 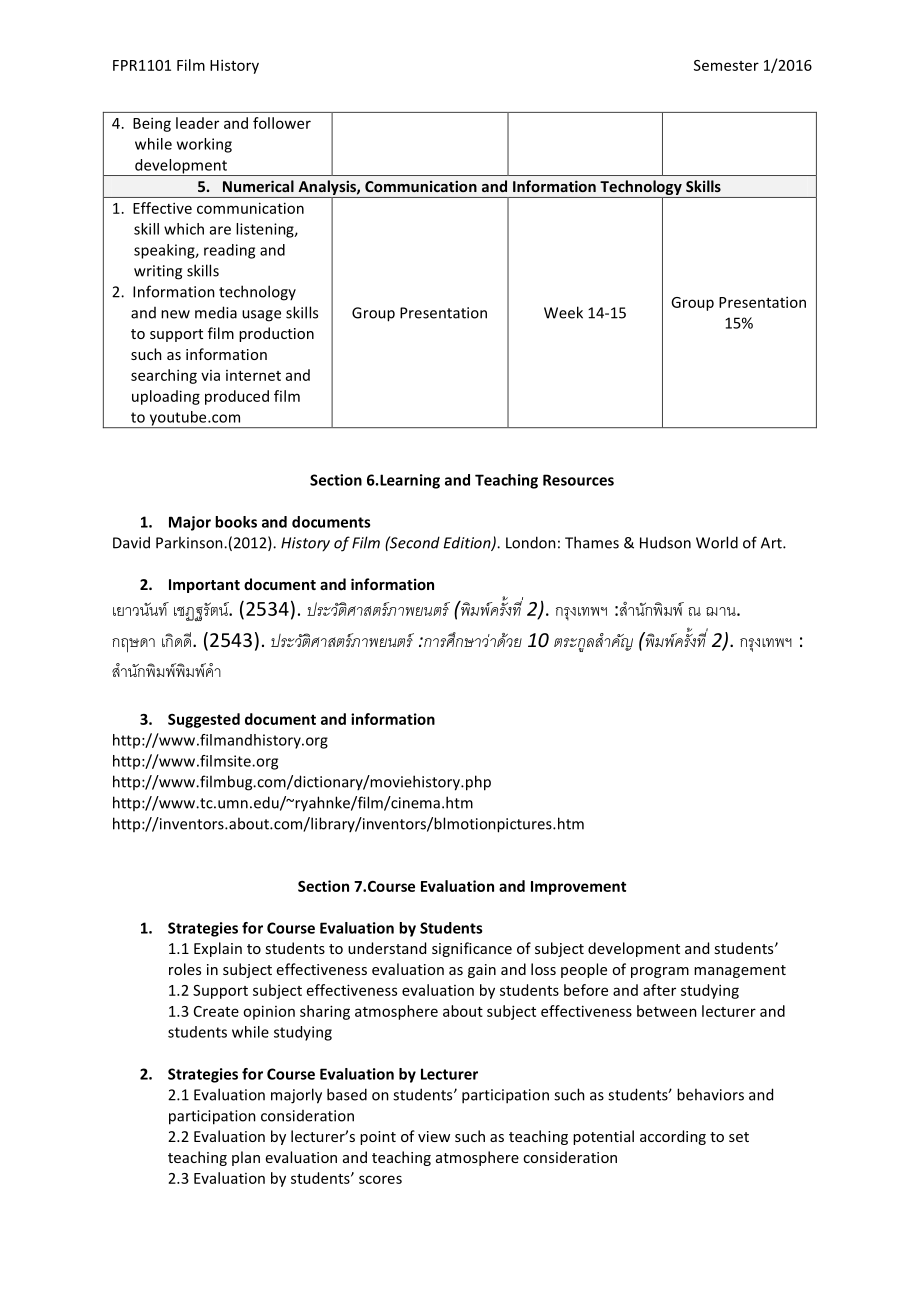 I want to click on Suggested, so click(x=204, y=720).
